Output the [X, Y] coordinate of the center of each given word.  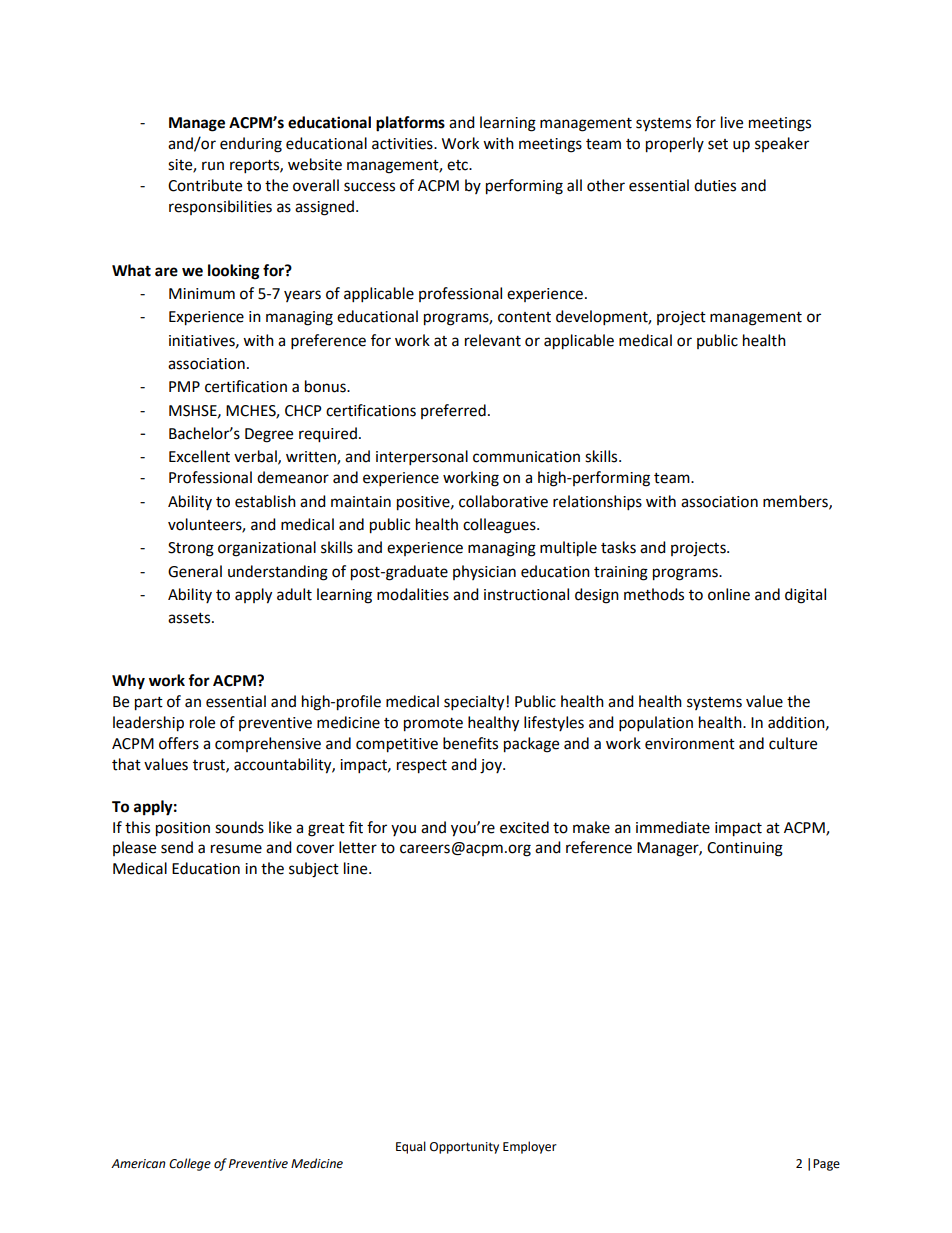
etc [459, 165]
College [190, 1164]
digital [805, 596]
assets [190, 618]
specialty [474, 703]
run [213, 166]
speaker [782, 144]
